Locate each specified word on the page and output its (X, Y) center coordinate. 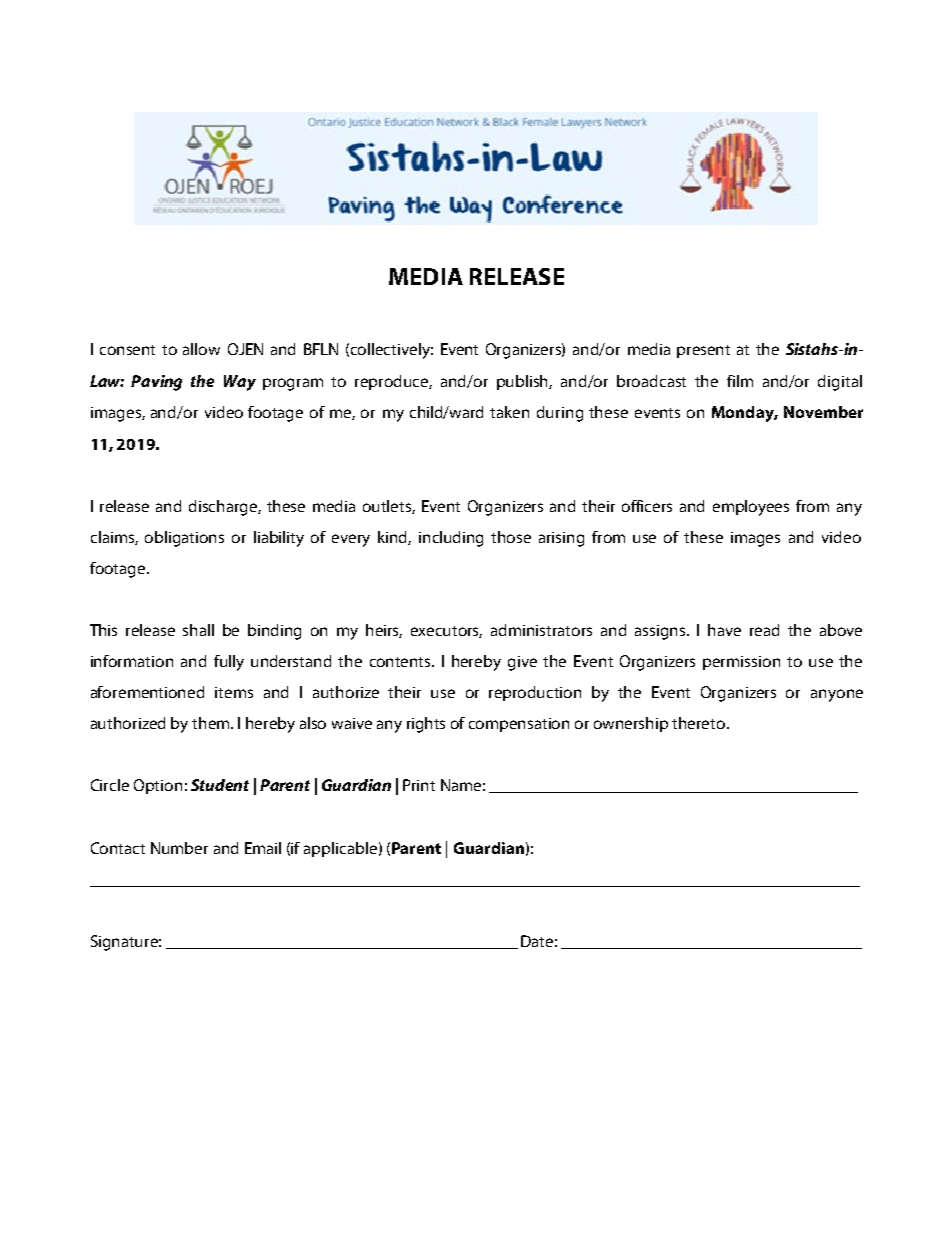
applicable (340, 849)
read (764, 630)
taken (509, 412)
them (212, 723)
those (511, 537)
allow (201, 349)
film (740, 381)
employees (751, 508)
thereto (700, 723)
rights (426, 725)
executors (446, 632)
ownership (631, 724)
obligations (184, 539)
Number (179, 848)
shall (198, 630)
